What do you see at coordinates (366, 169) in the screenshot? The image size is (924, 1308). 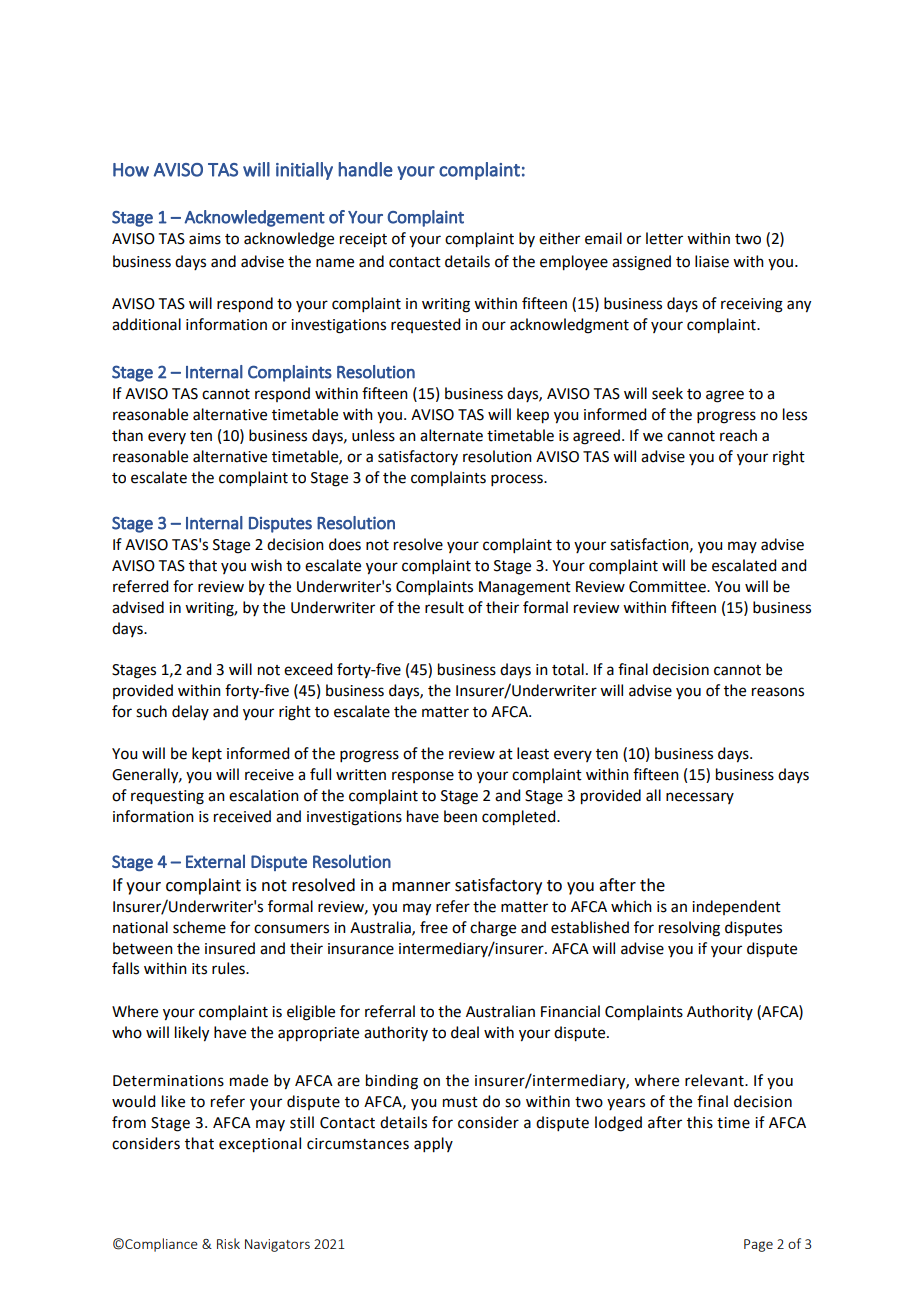 I see `handle` at bounding box center [366, 169].
